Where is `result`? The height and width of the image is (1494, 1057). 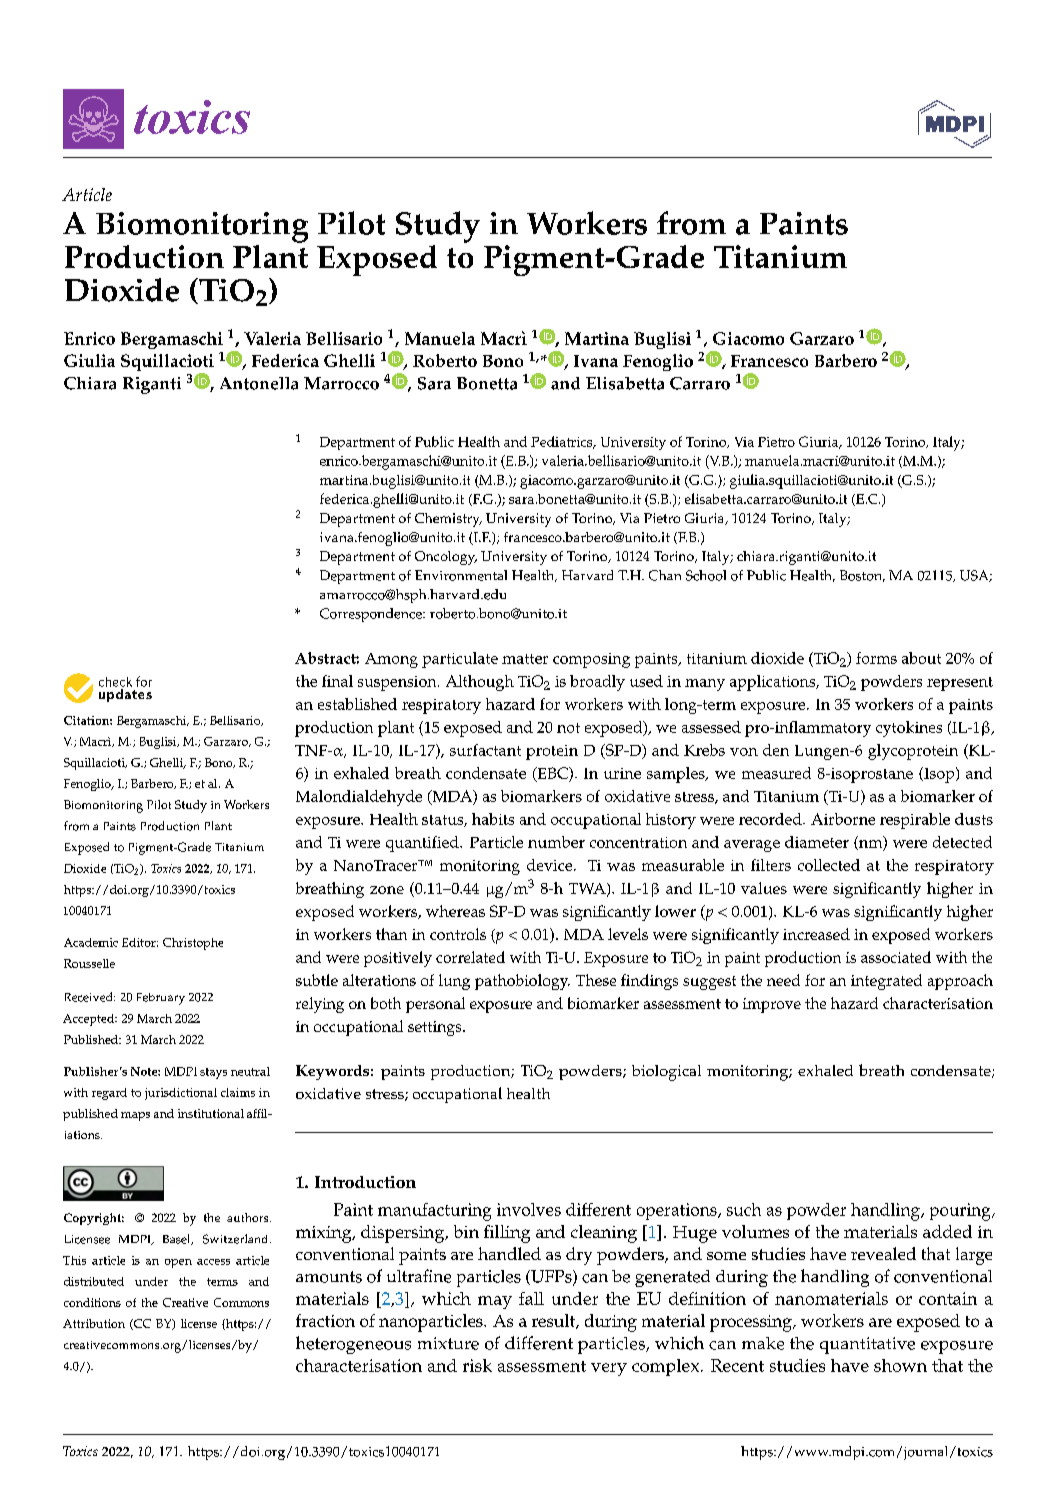 result is located at coordinates (554, 1321).
